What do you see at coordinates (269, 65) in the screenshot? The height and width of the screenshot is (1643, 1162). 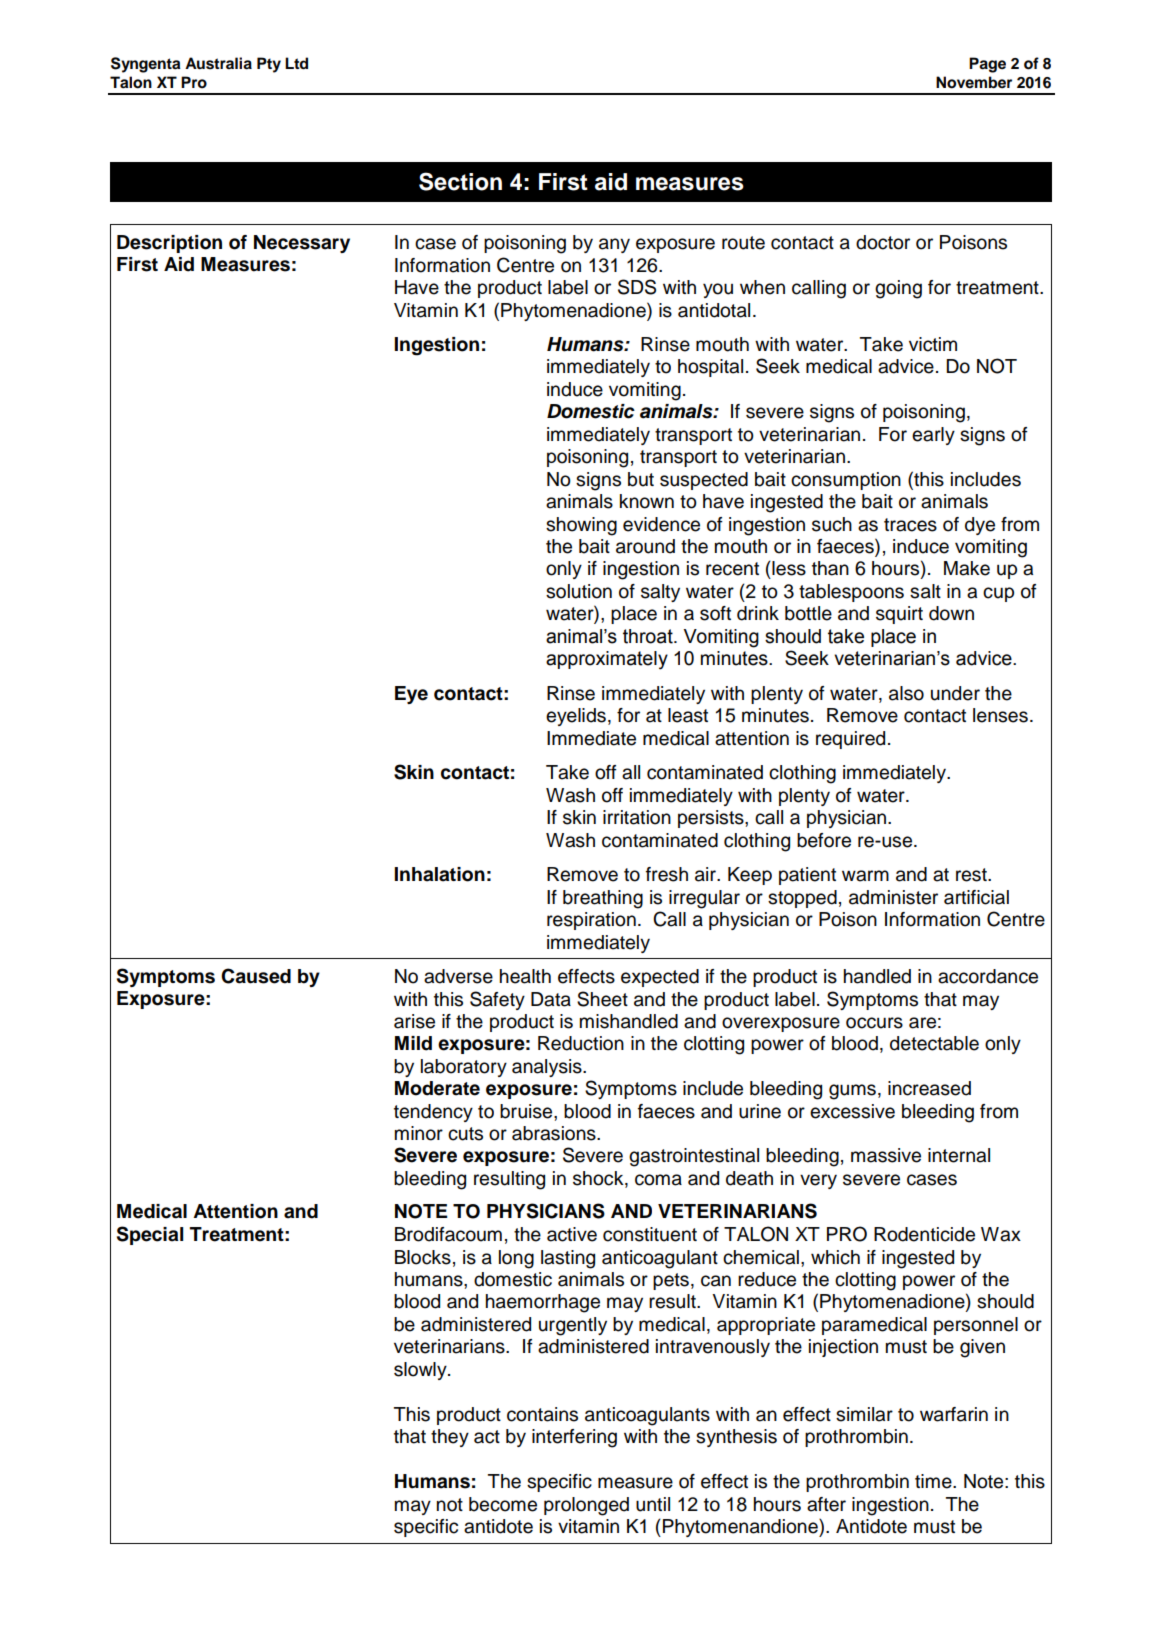 I see `Pty` at bounding box center [269, 65].
